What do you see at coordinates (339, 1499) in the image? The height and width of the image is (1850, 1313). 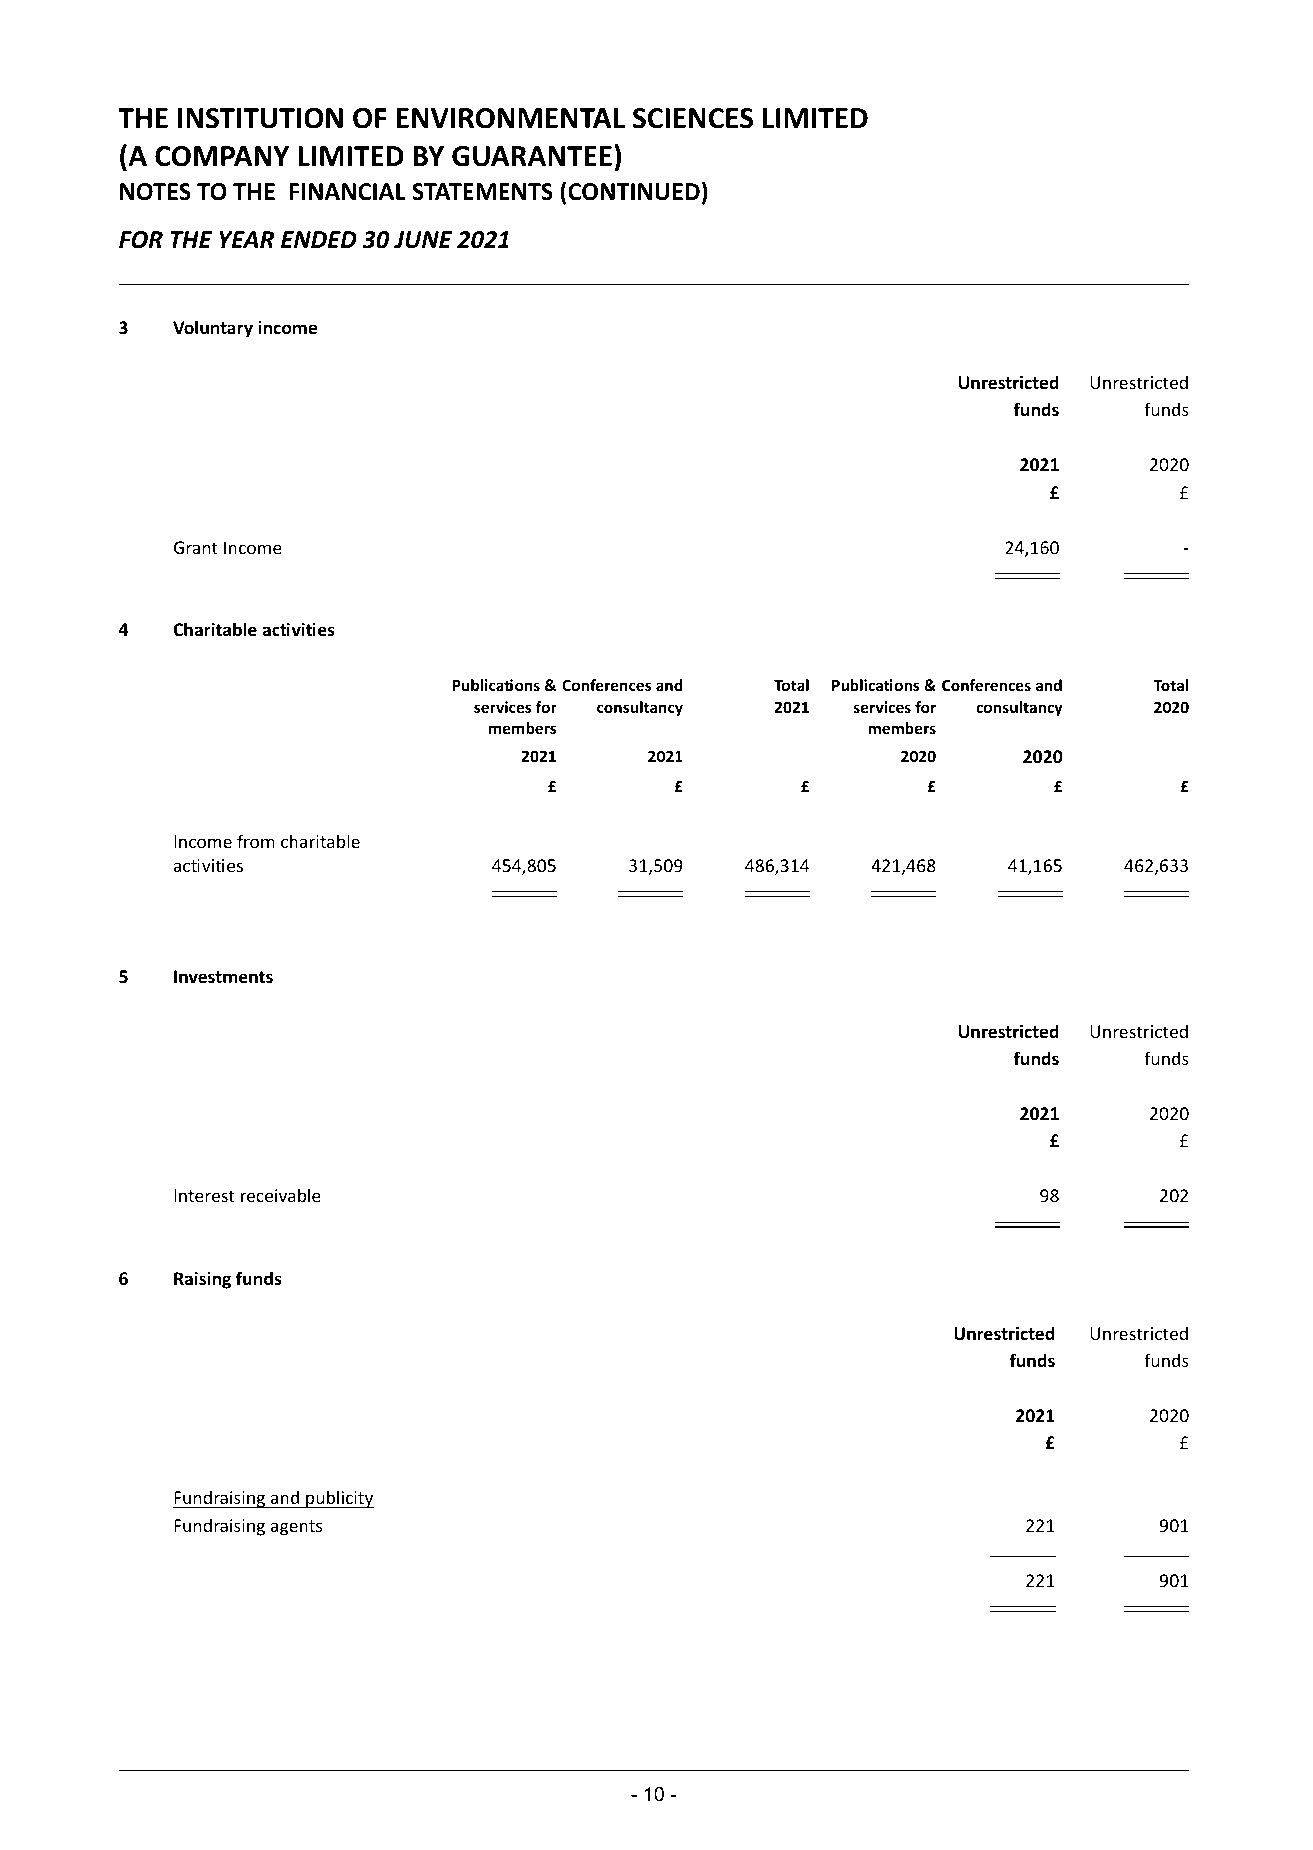 I see `publicity` at bounding box center [339, 1499].
